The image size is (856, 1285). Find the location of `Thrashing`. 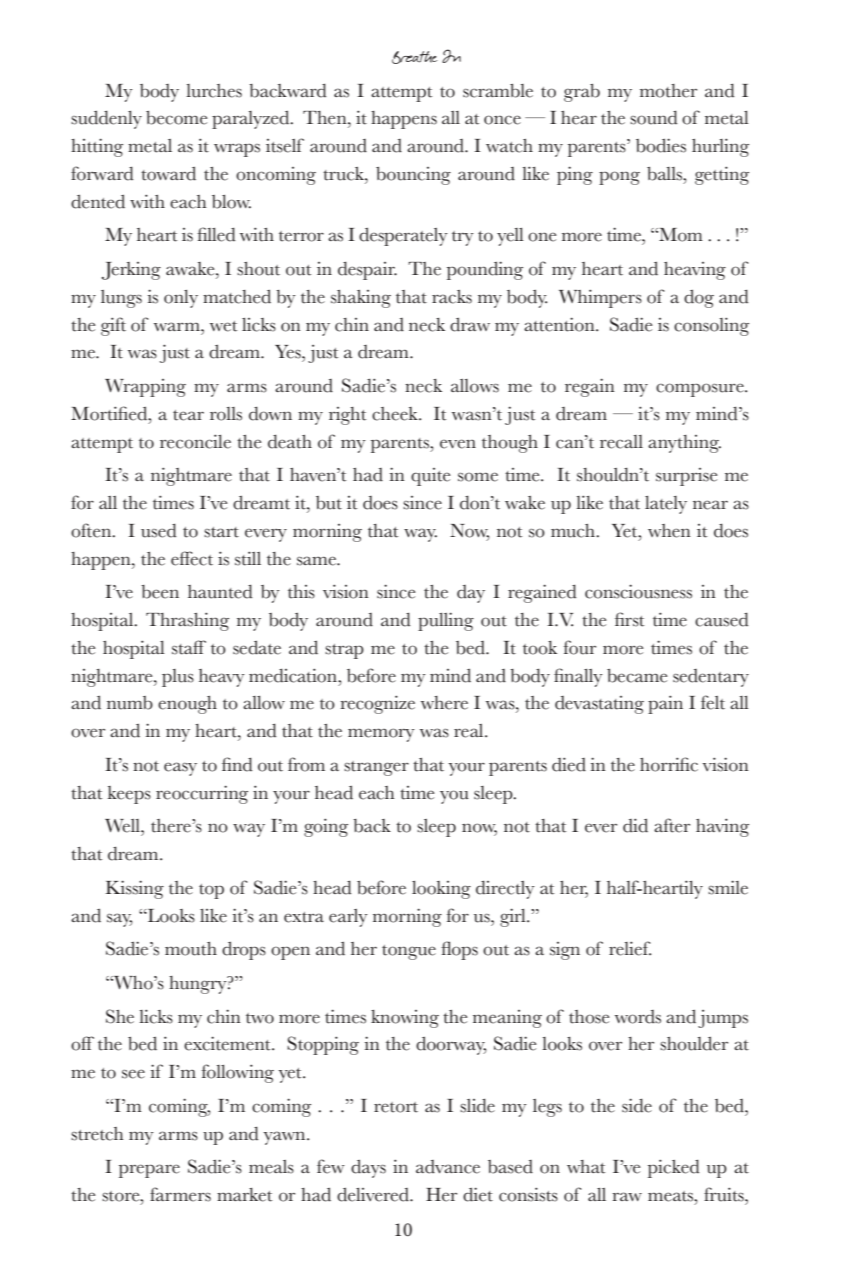

Thrashing is located at coordinates (187, 621).
